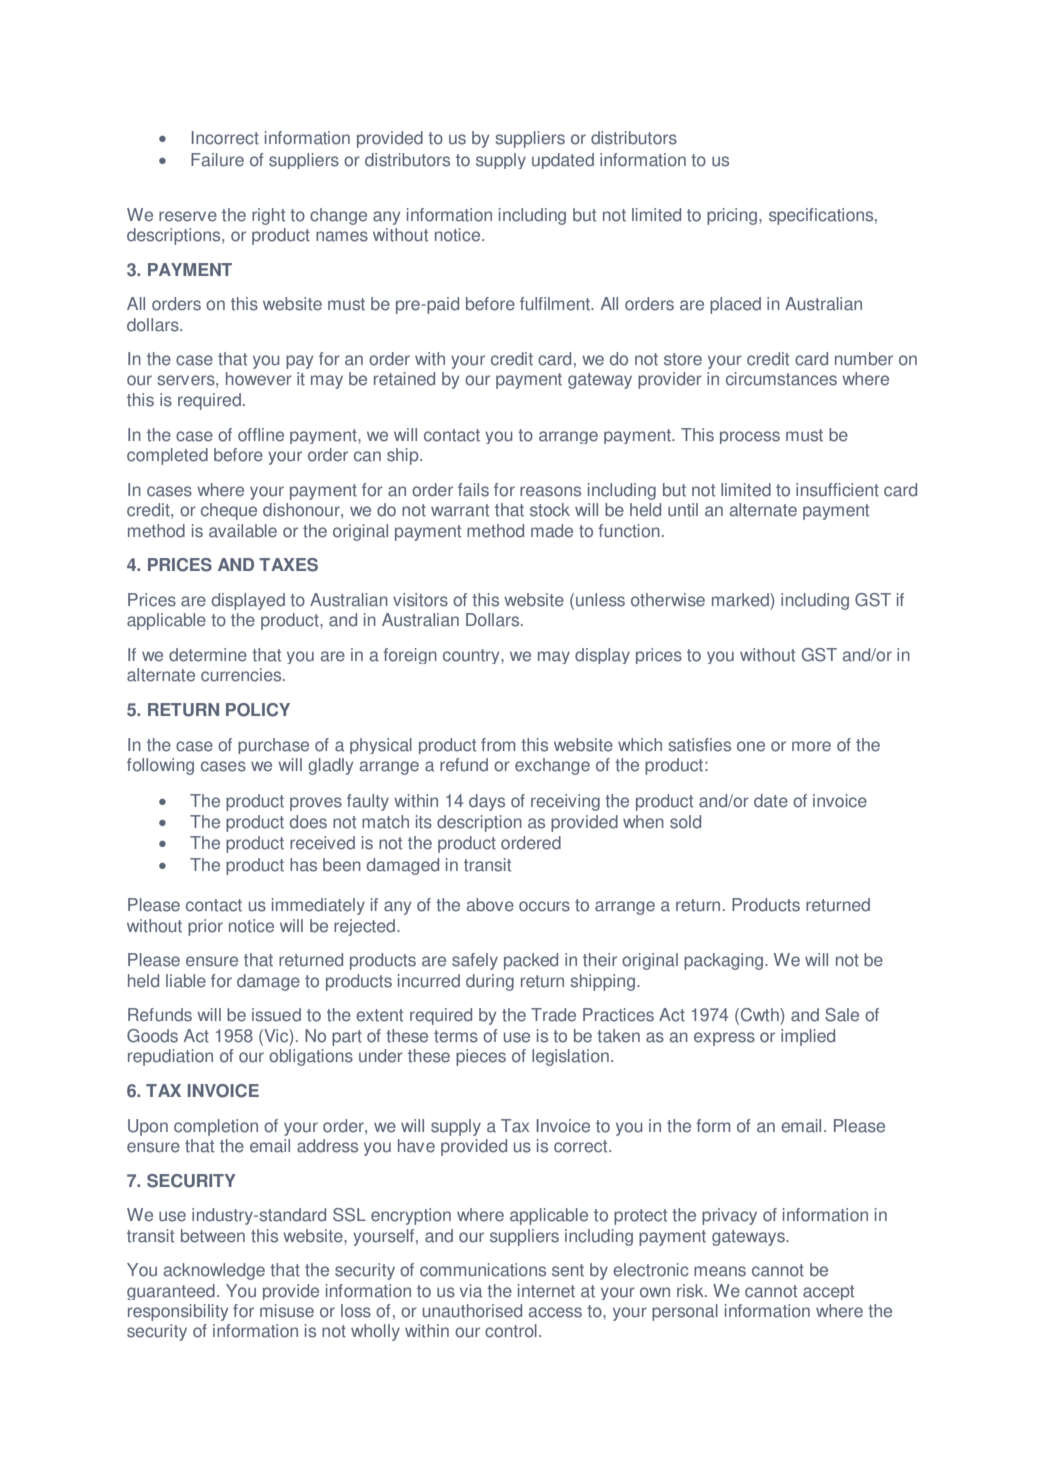 The image size is (1048, 1482). I want to click on purchase, so click(273, 746).
